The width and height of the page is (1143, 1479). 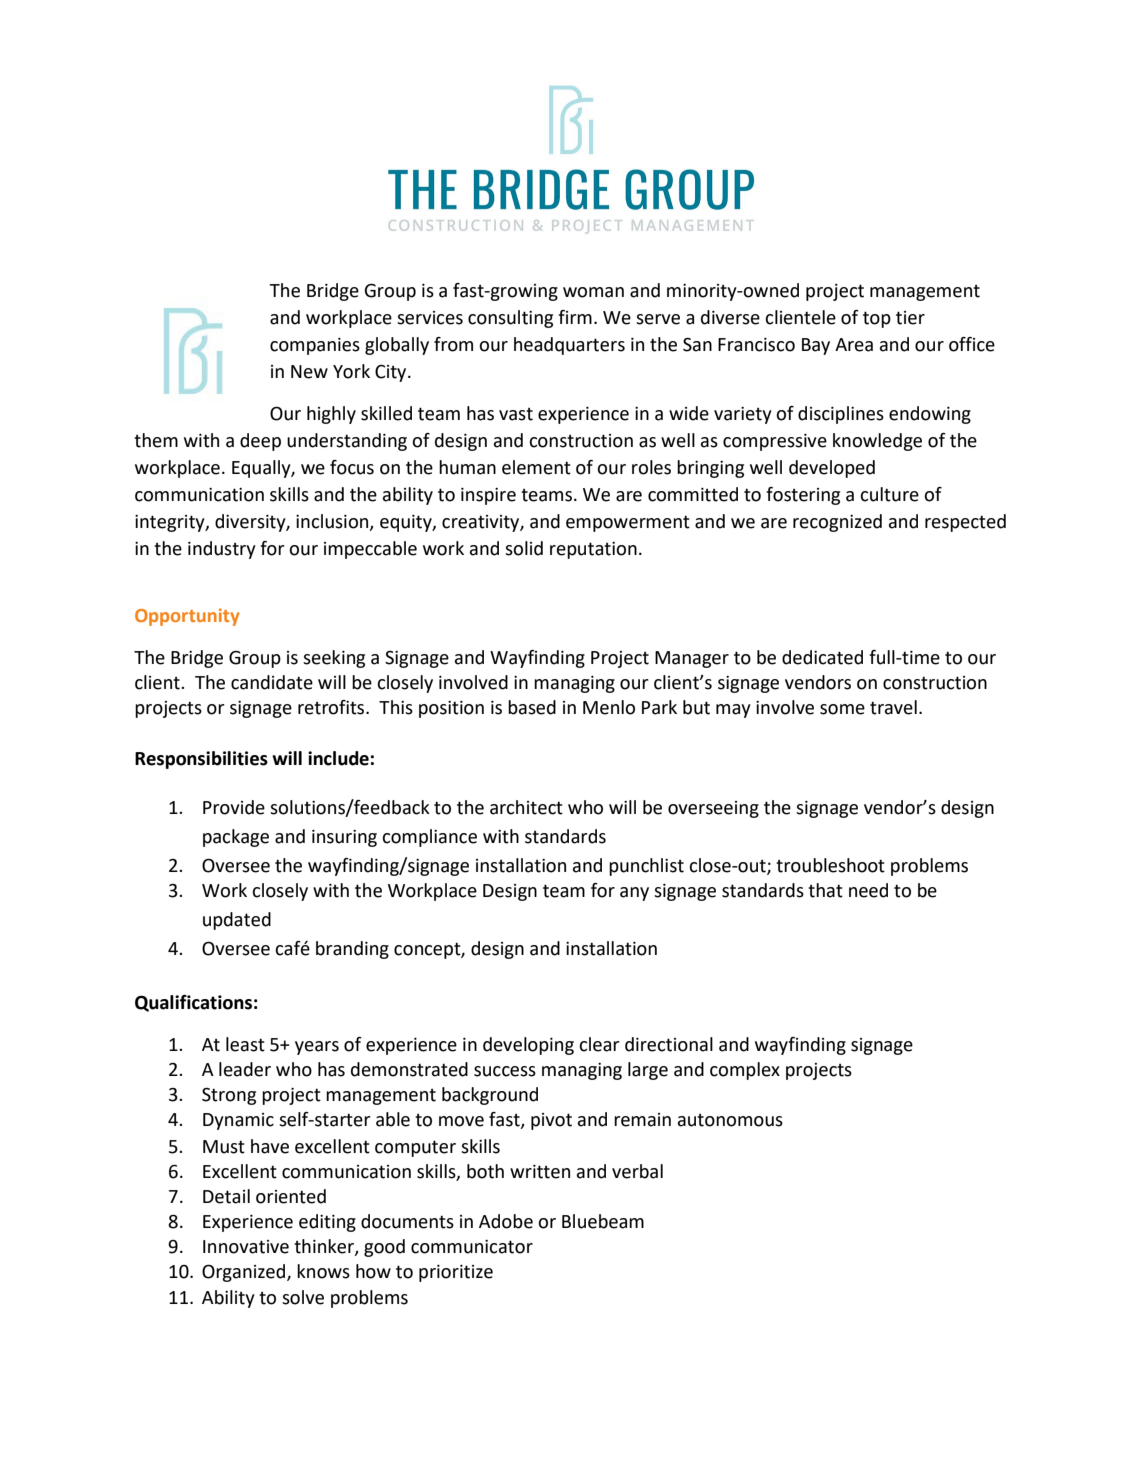 I want to click on top, so click(x=877, y=319).
